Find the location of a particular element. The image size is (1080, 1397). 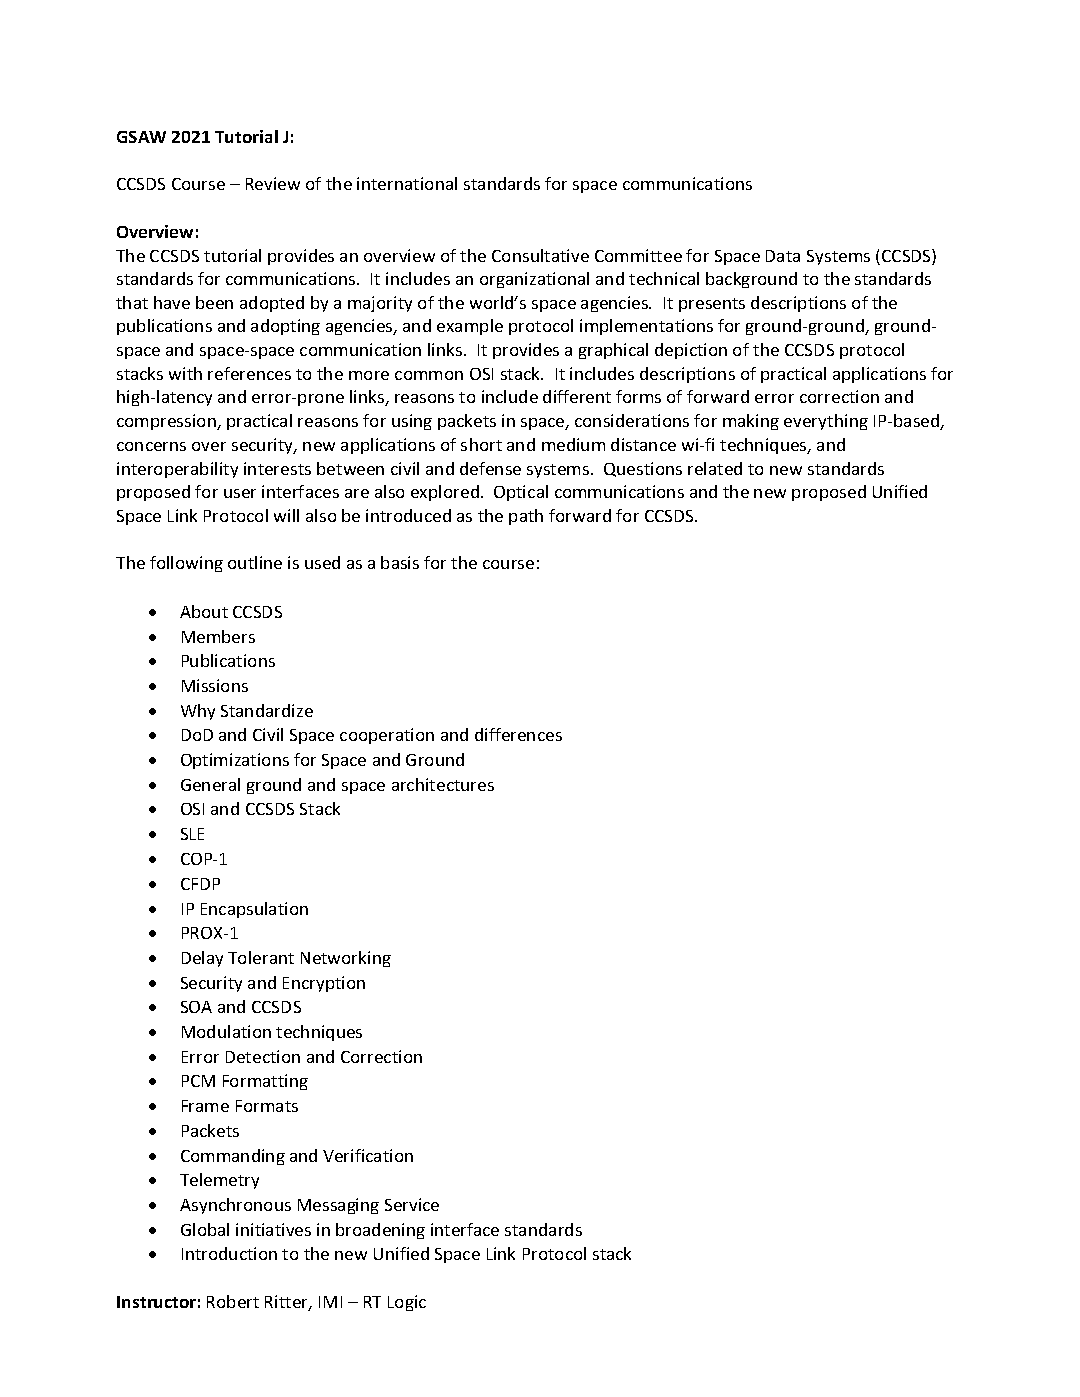

Consultative is located at coordinates (540, 255).
